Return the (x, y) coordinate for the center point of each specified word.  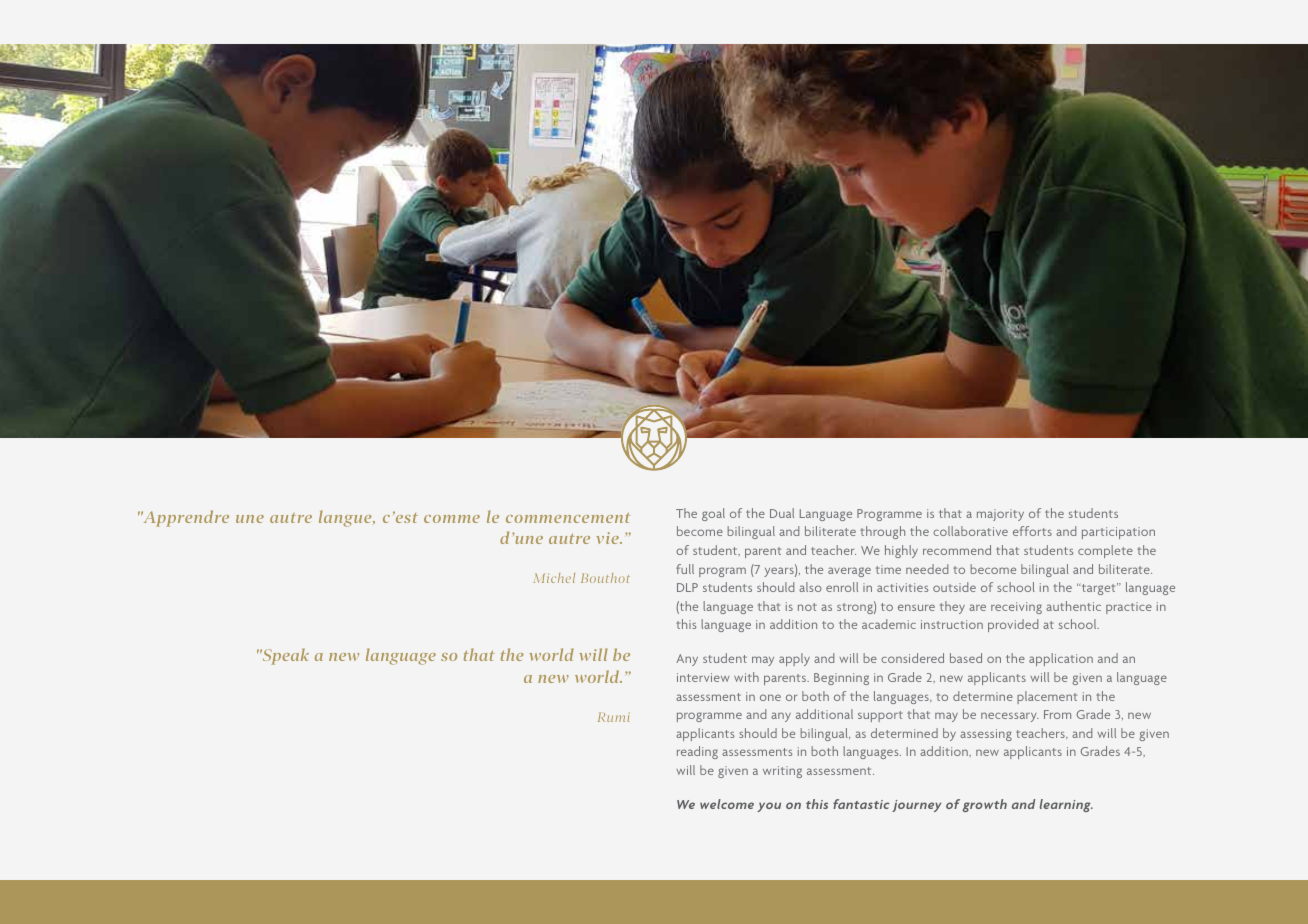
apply (794, 659)
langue (346, 518)
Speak (285, 656)
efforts (1032, 531)
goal (713, 514)
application (1061, 659)
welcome (727, 804)
